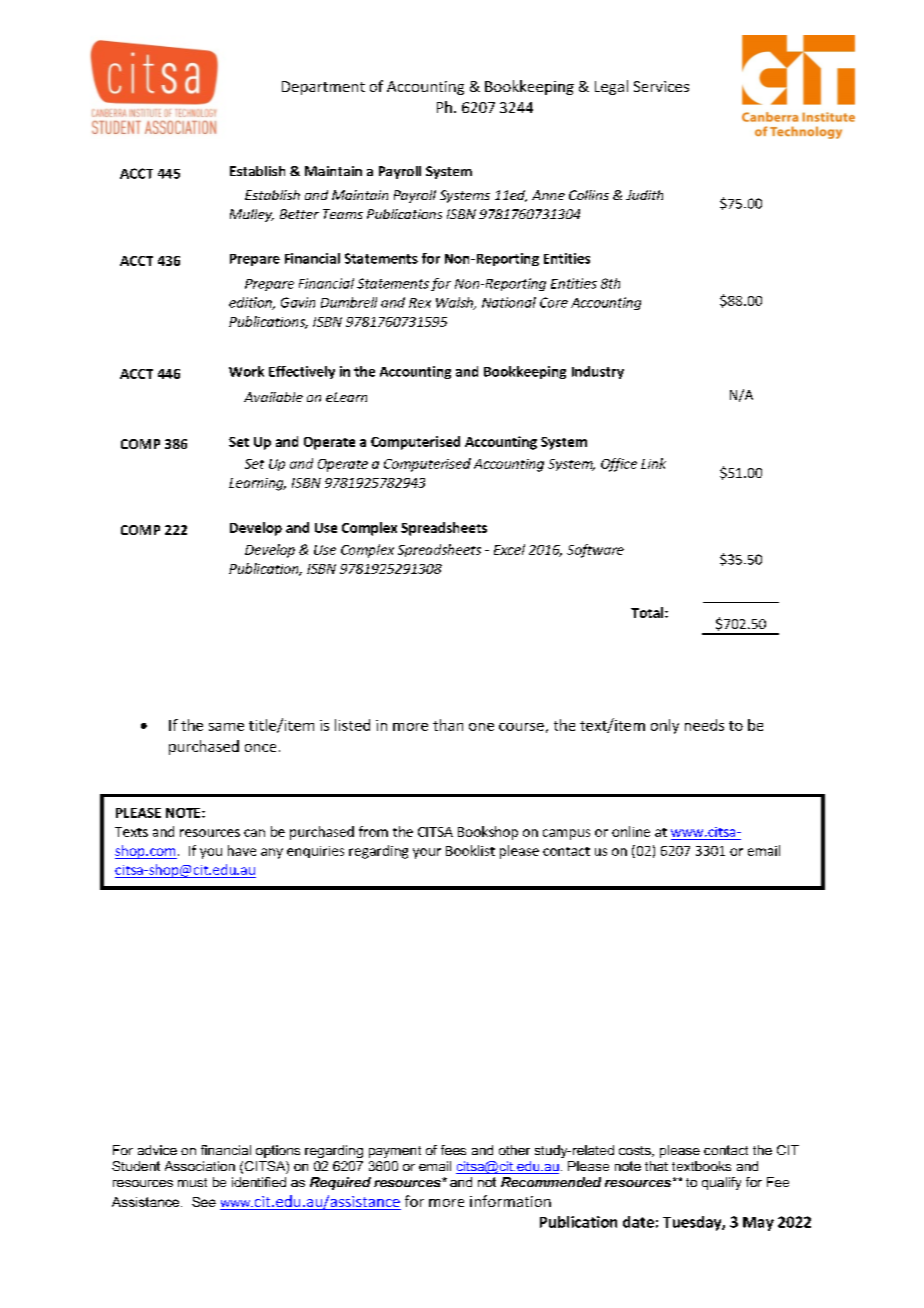 The width and height of the screenshot is (924, 1308). I want to click on same, so click(226, 727).
